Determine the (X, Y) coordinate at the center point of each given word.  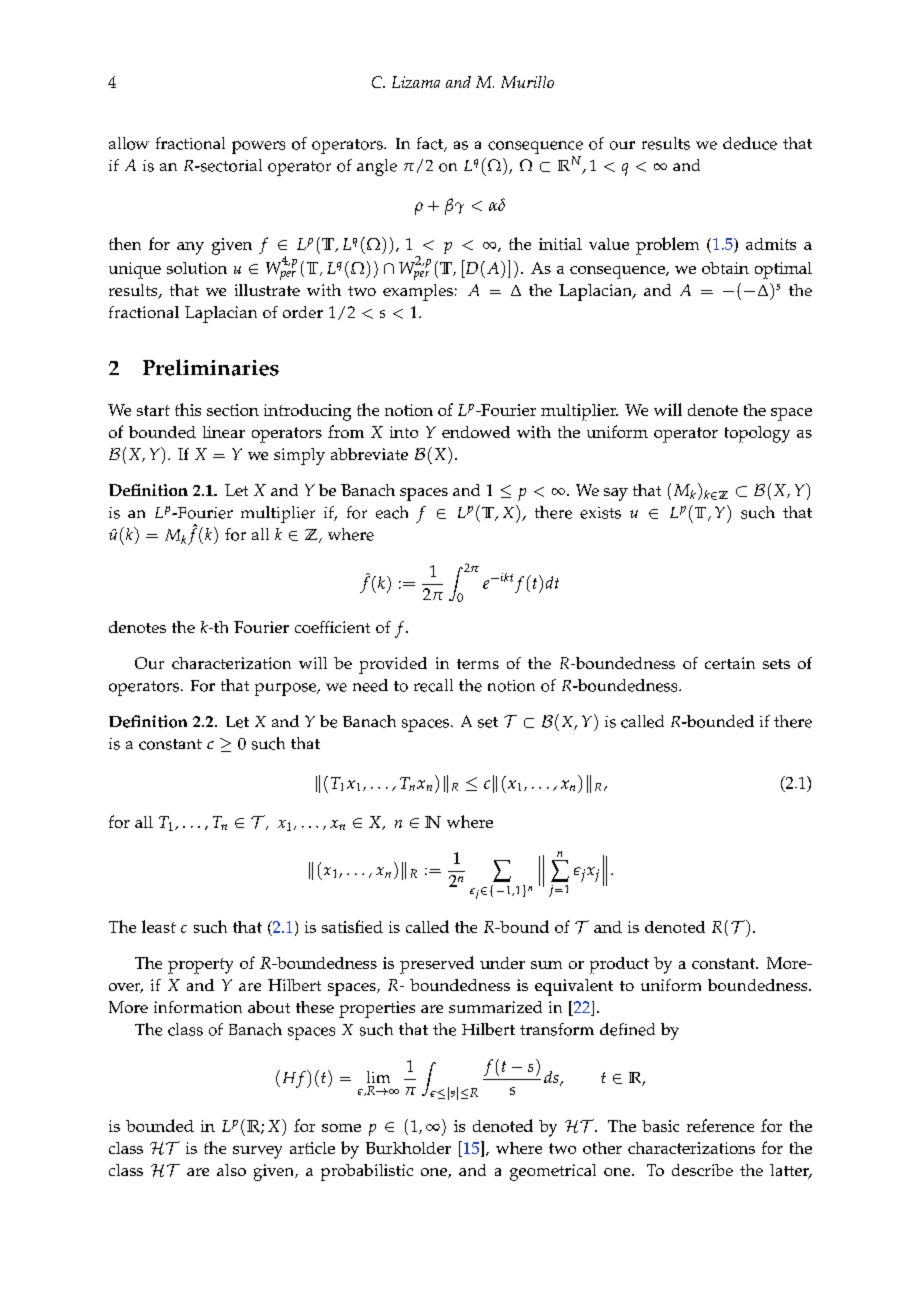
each (392, 512)
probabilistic (367, 1172)
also (231, 1170)
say (616, 494)
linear (224, 432)
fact (431, 144)
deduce (750, 143)
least (159, 926)
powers (258, 147)
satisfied (352, 926)
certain (730, 663)
